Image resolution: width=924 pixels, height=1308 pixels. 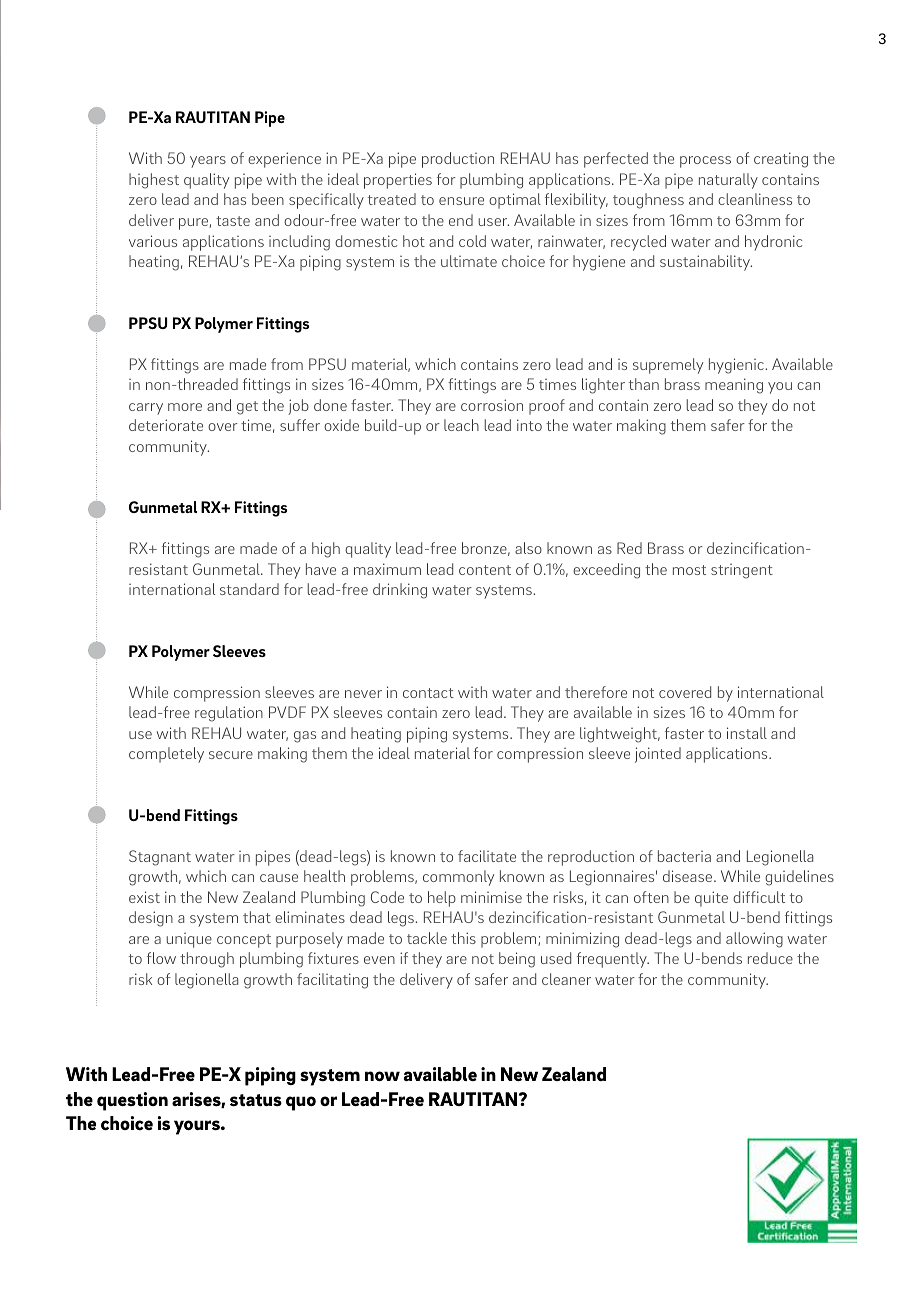 What do you see at coordinates (160, 858) in the page?
I see `Stagnant` at bounding box center [160, 858].
